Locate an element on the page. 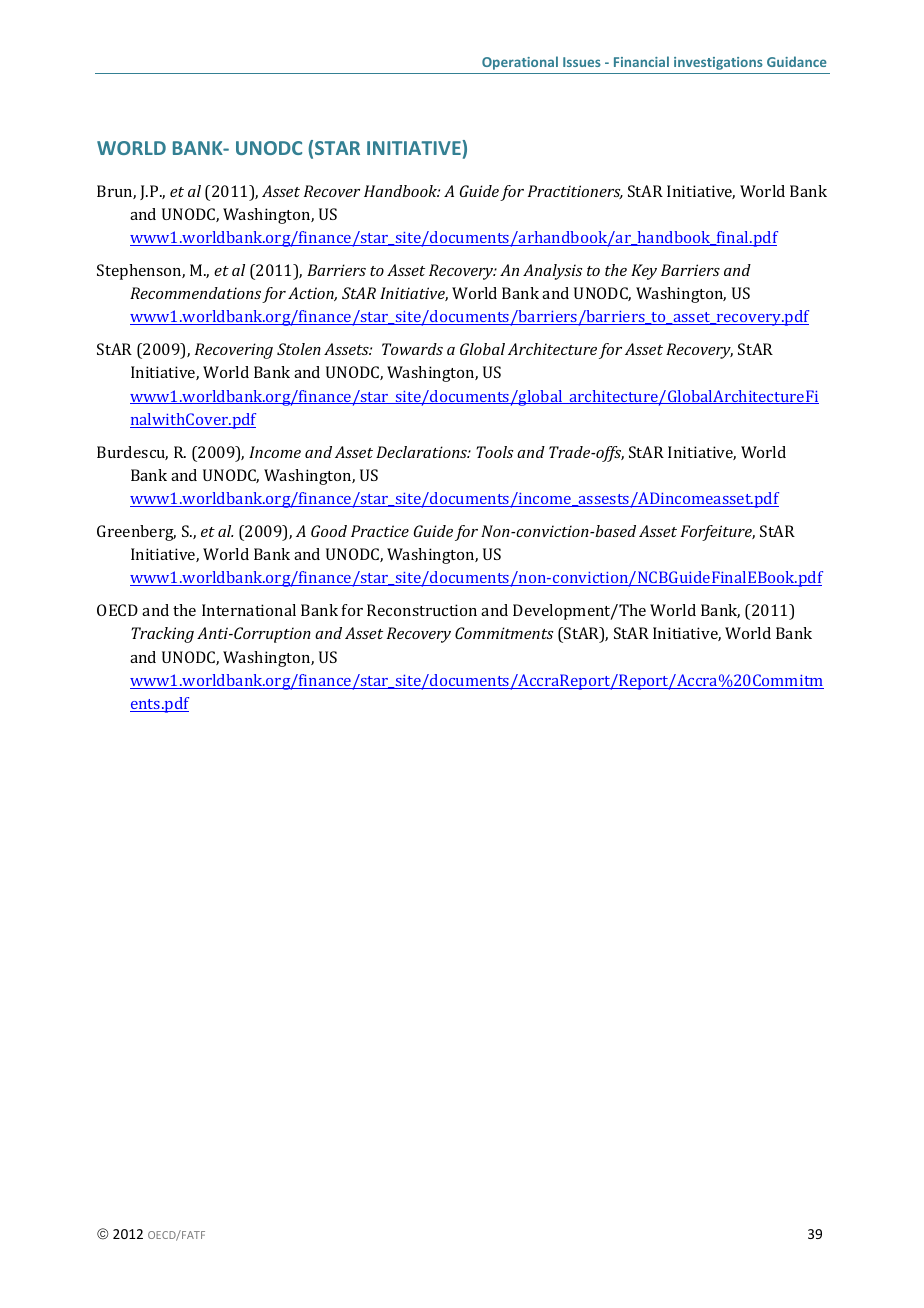 This page has height=1308, width=924. Towards is located at coordinates (412, 349).
